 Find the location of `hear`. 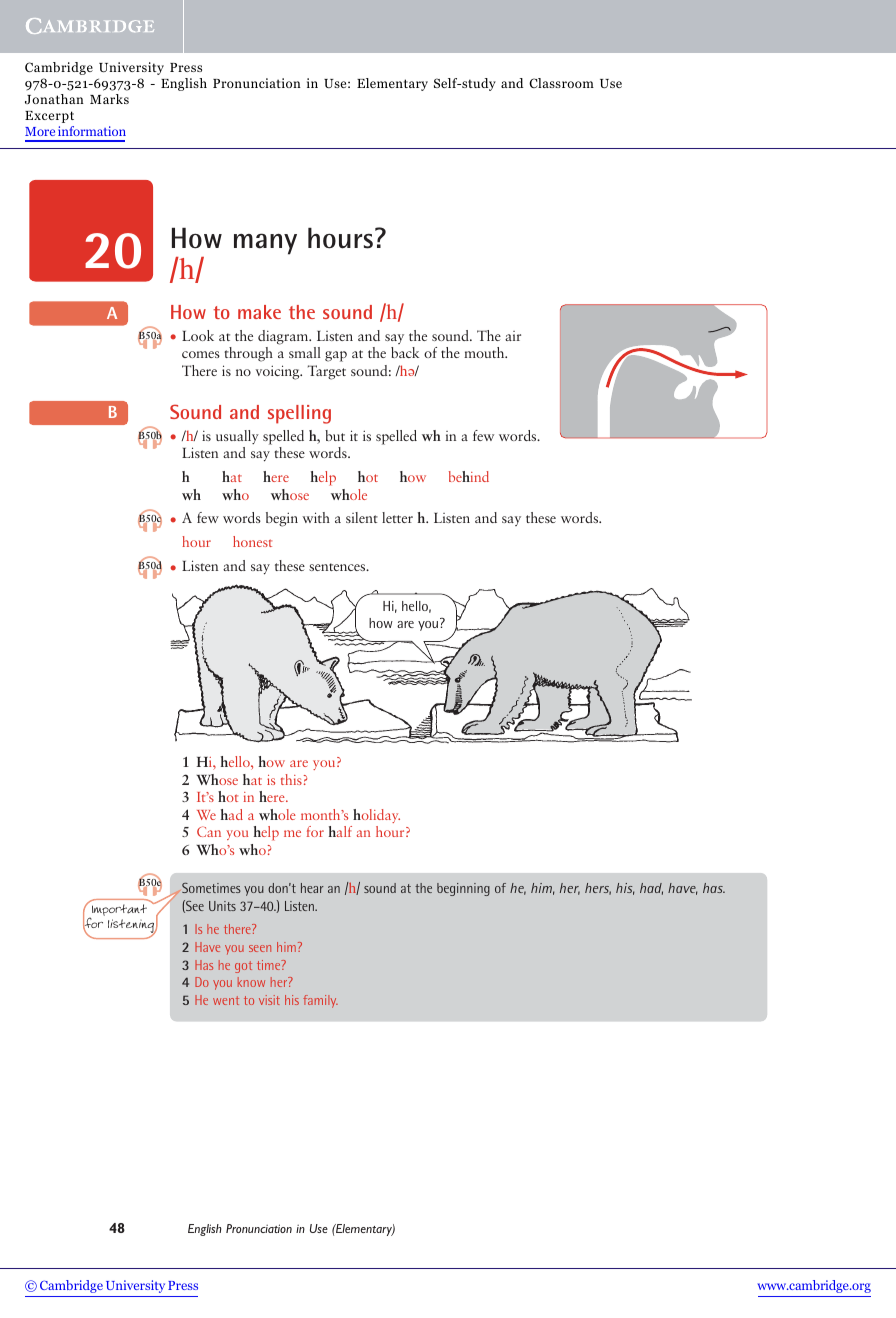

hear is located at coordinates (312, 888).
